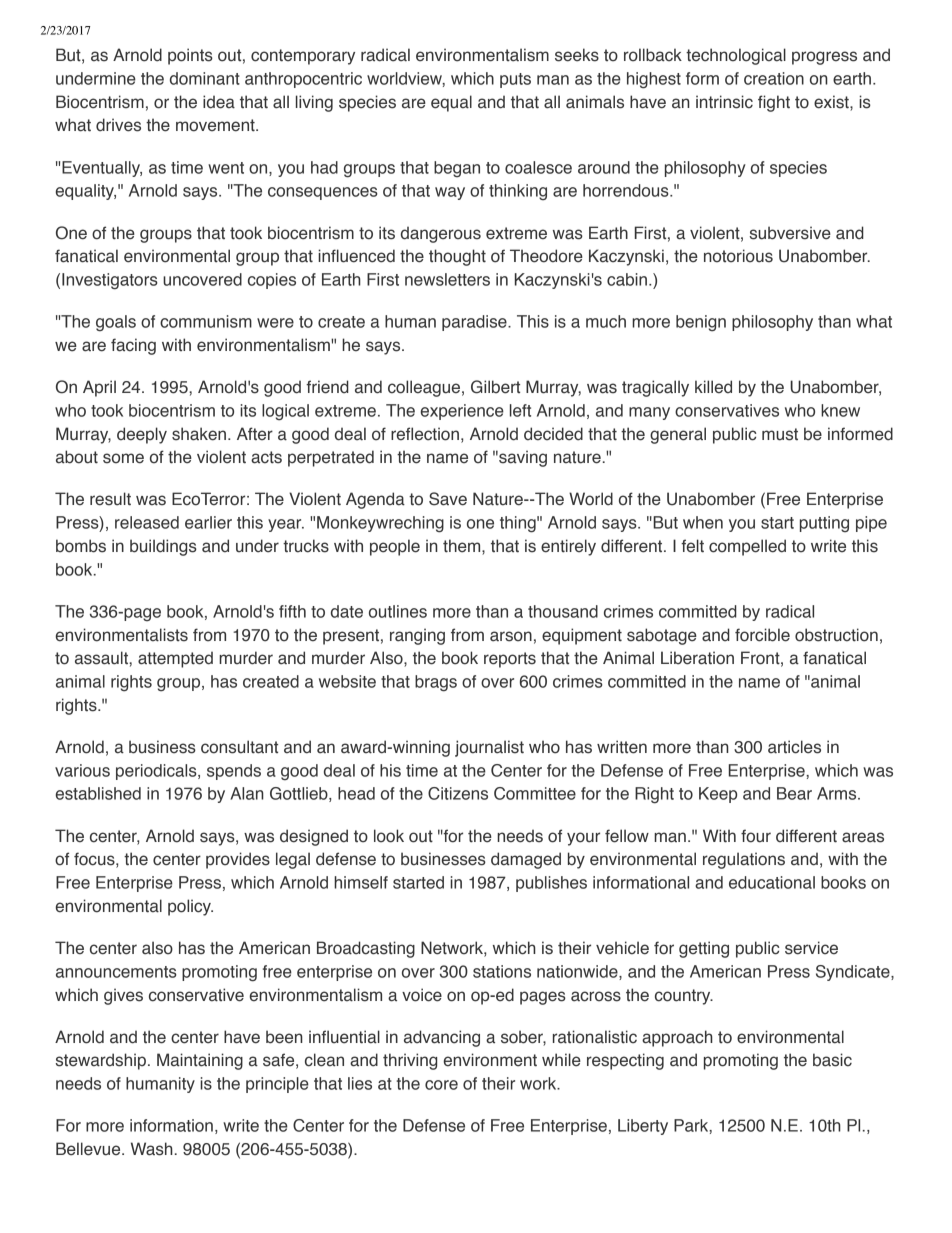 The image size is (952, 1233). What do you see at coordinates (794, 793) in the page?
I see `Bear` at bounding box center [794, 793].
